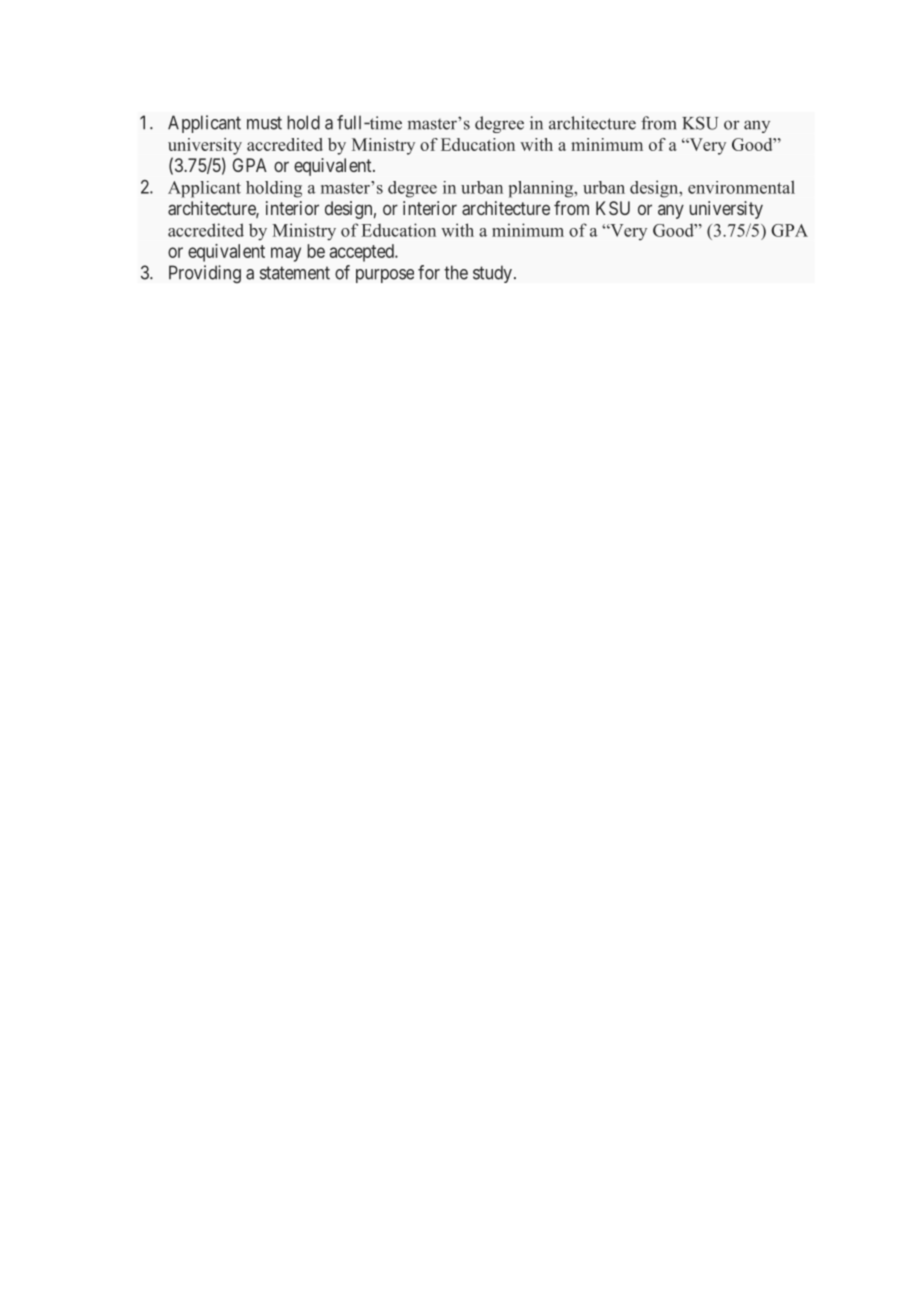 This screenshot has width=924, height=1308. What do you see at coordinates (295, 273) in the screenshot?
I see `statement` at bounding box center [295, 273].
